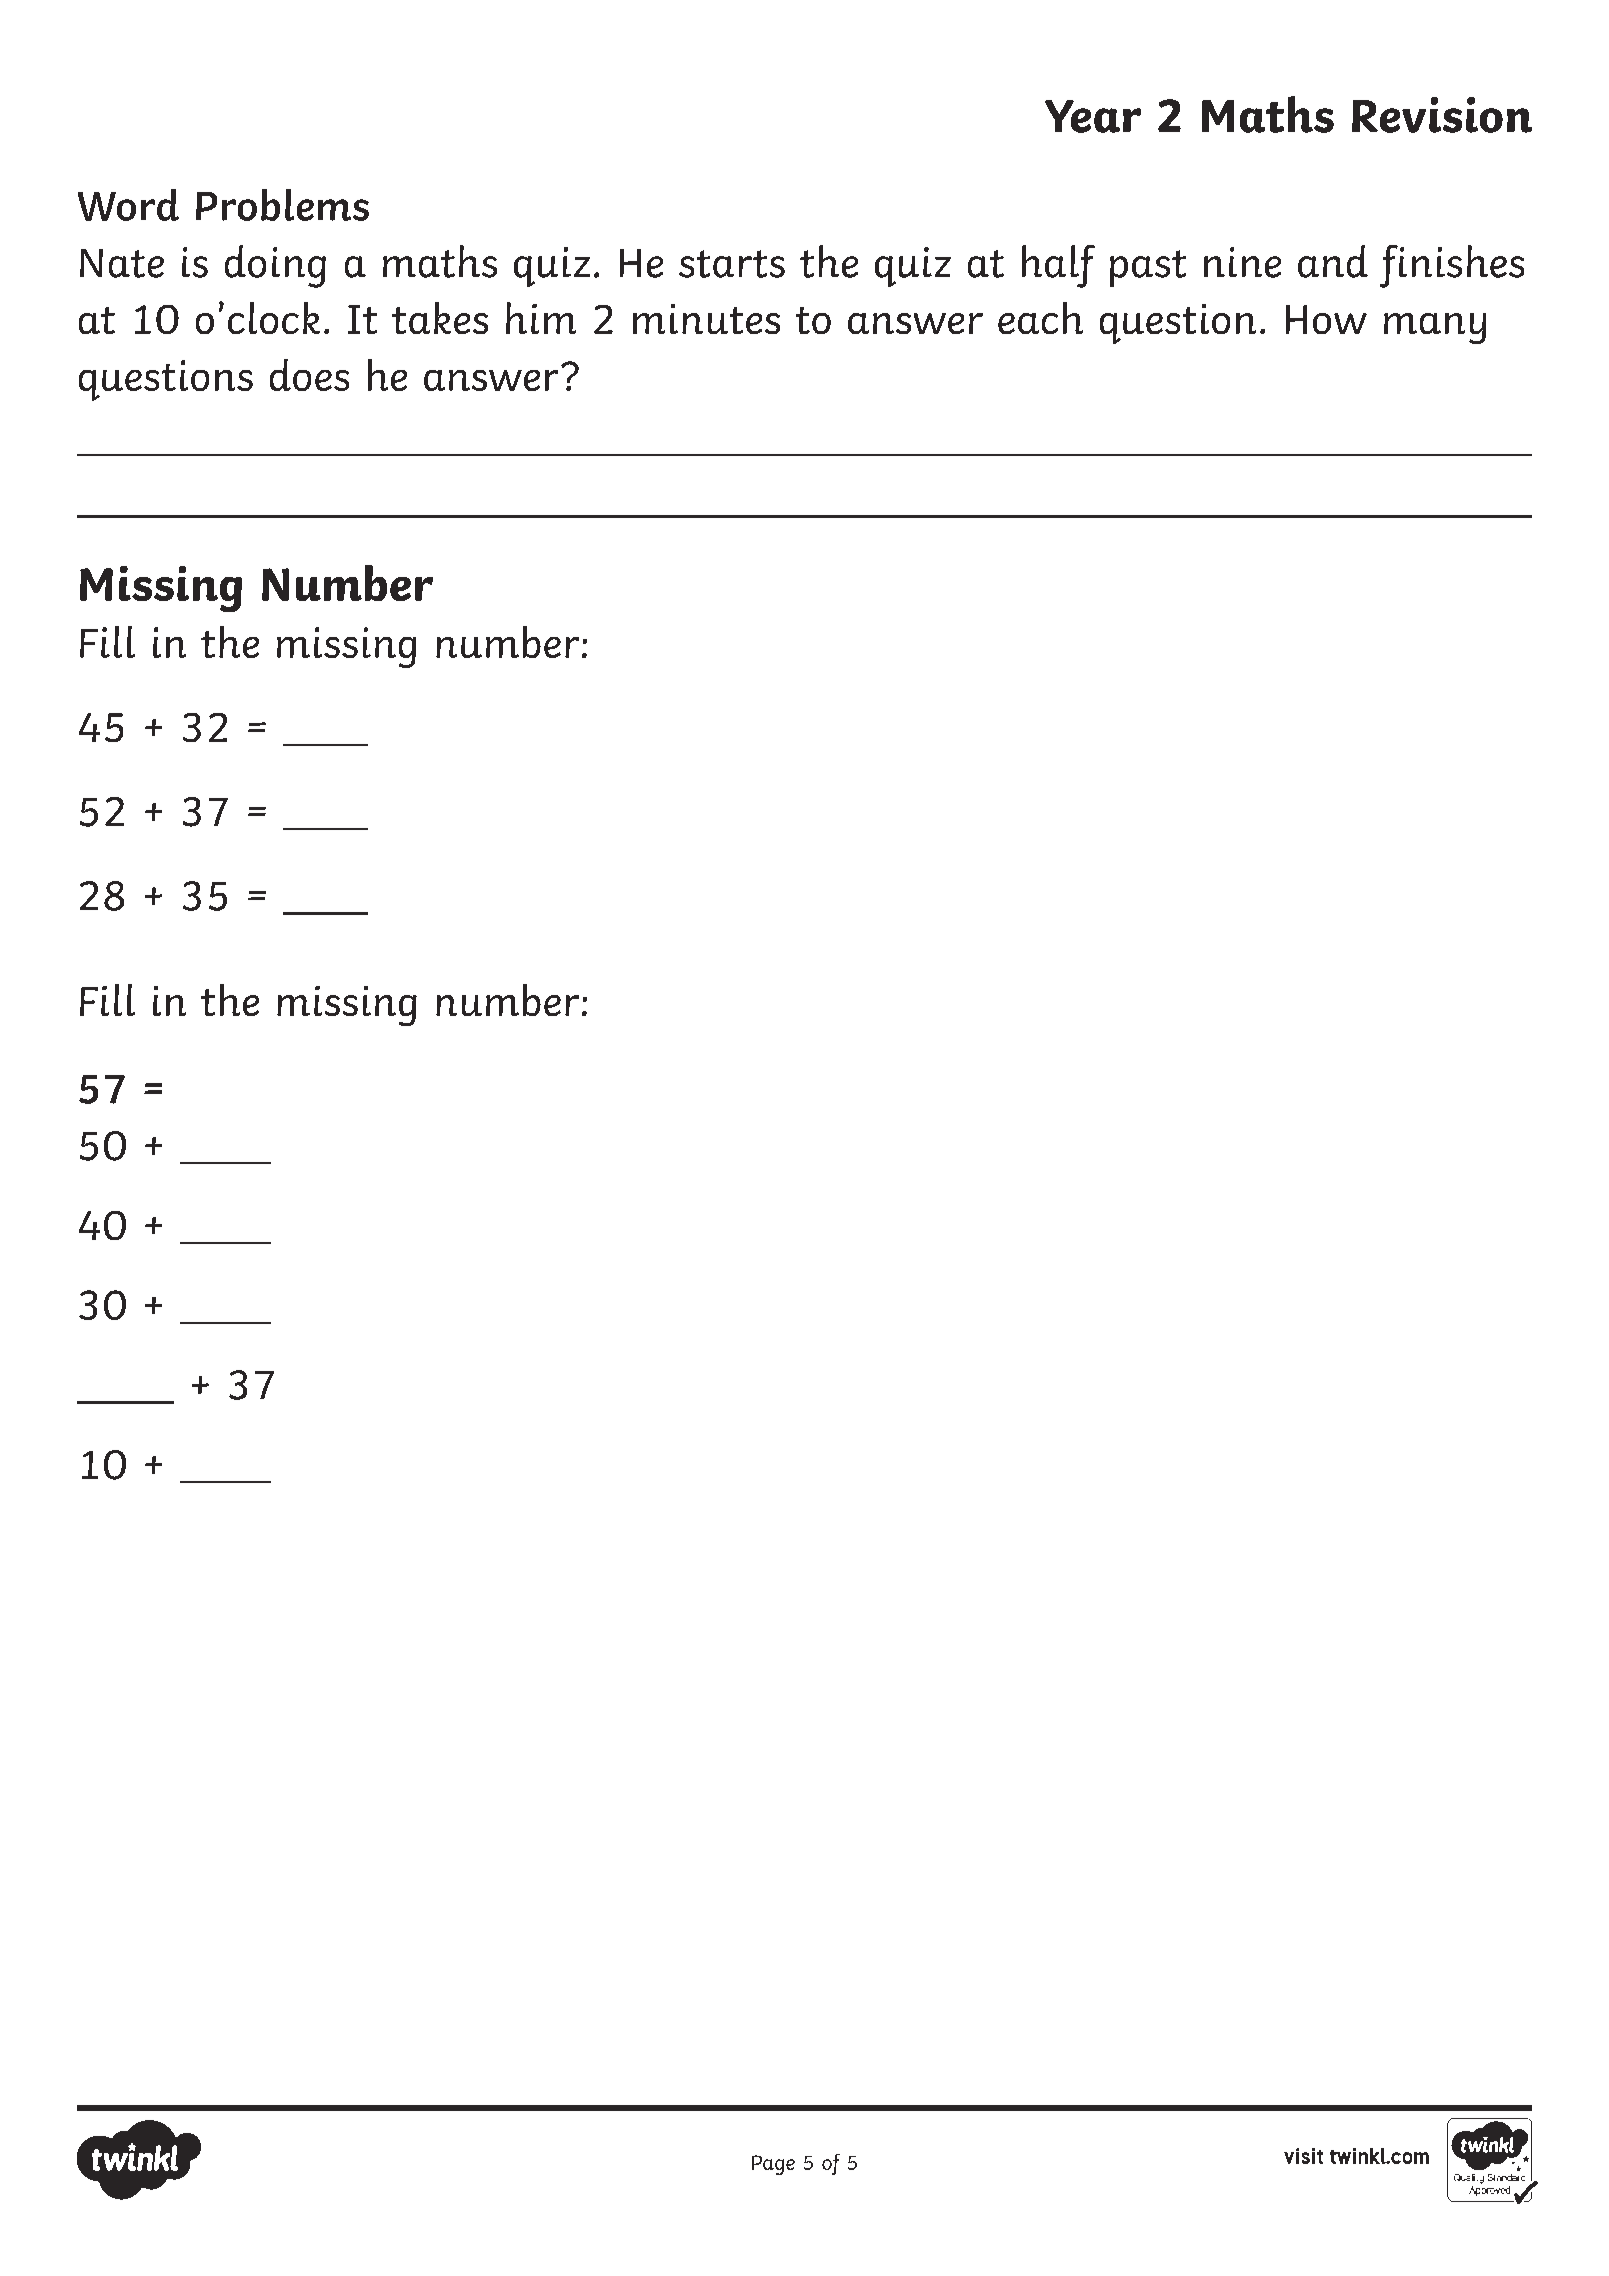  What do you see at coordinates (541, 318) in the screenshot?
I see `him` at bounding box center [541, 318].
